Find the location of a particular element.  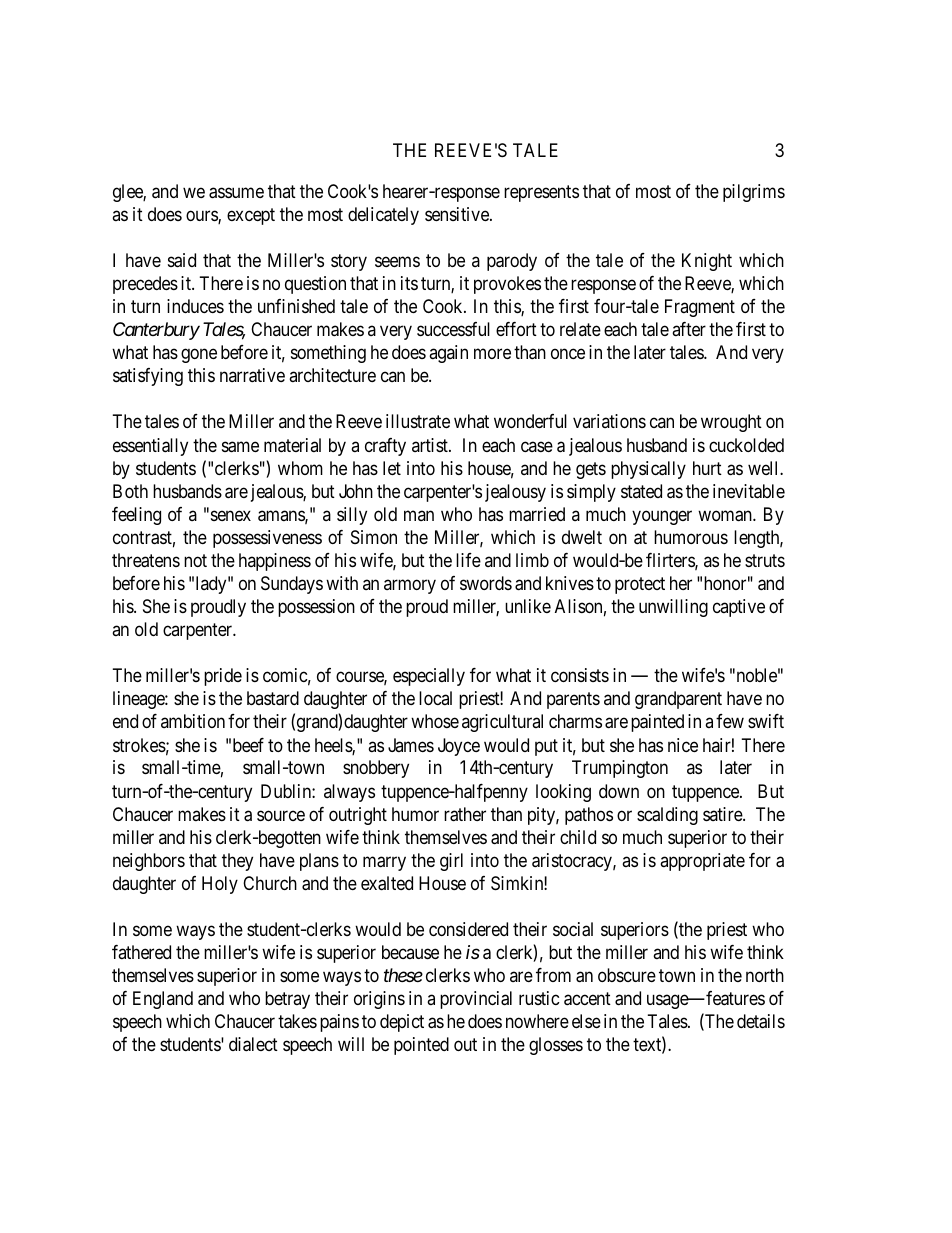

Knight is located at coordinates (707, 262).
